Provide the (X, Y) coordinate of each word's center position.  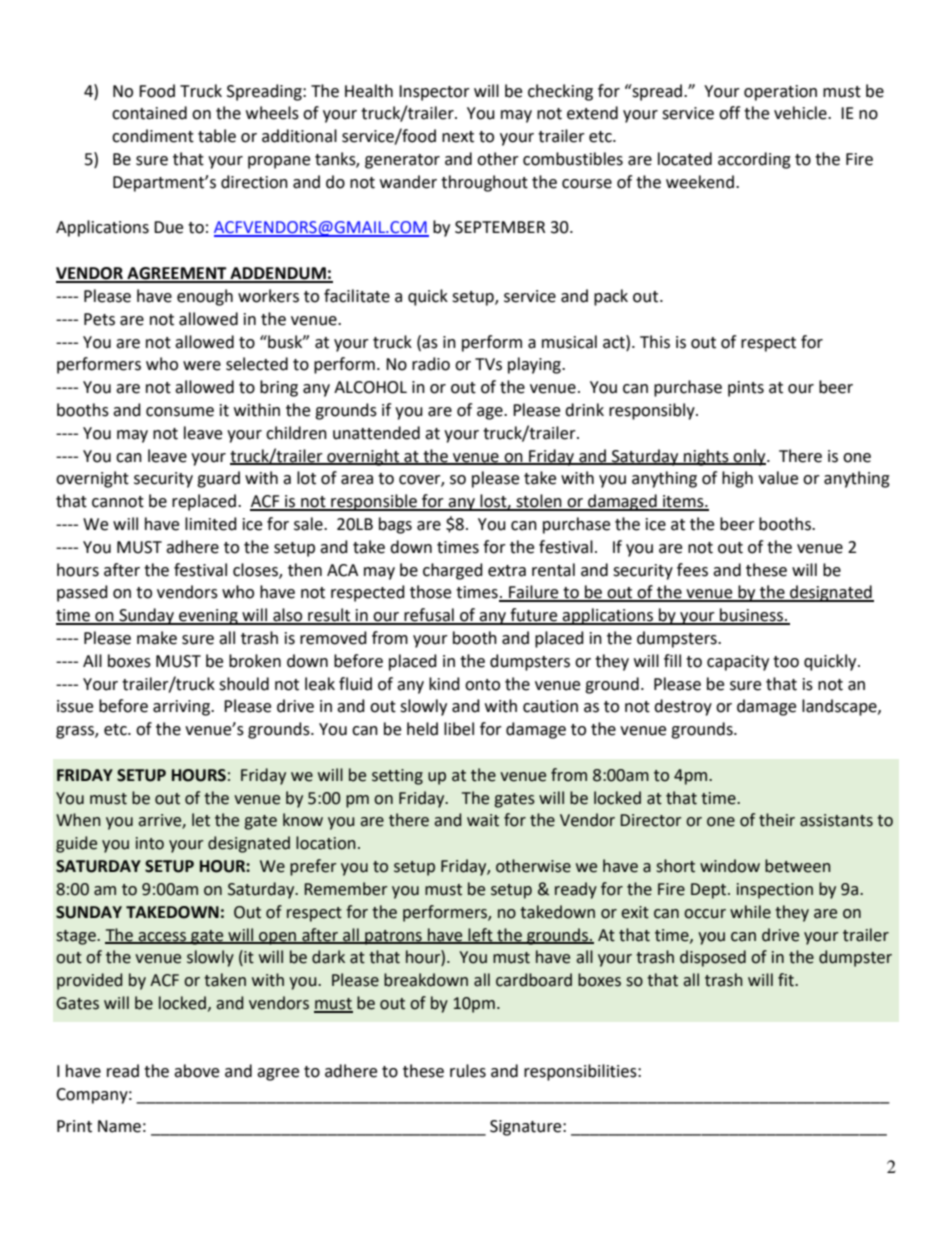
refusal (429, 616)
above (196, 1071)
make (157, 638)
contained (149, 113)
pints (746, 389)
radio (431, 364)
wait (483, 820)
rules (468, 1071)
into (150, 843)
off (729, 113)
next (458, 137)
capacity (738, 663)
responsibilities (581, 1072)
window (730, 866)
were (202, 366)
